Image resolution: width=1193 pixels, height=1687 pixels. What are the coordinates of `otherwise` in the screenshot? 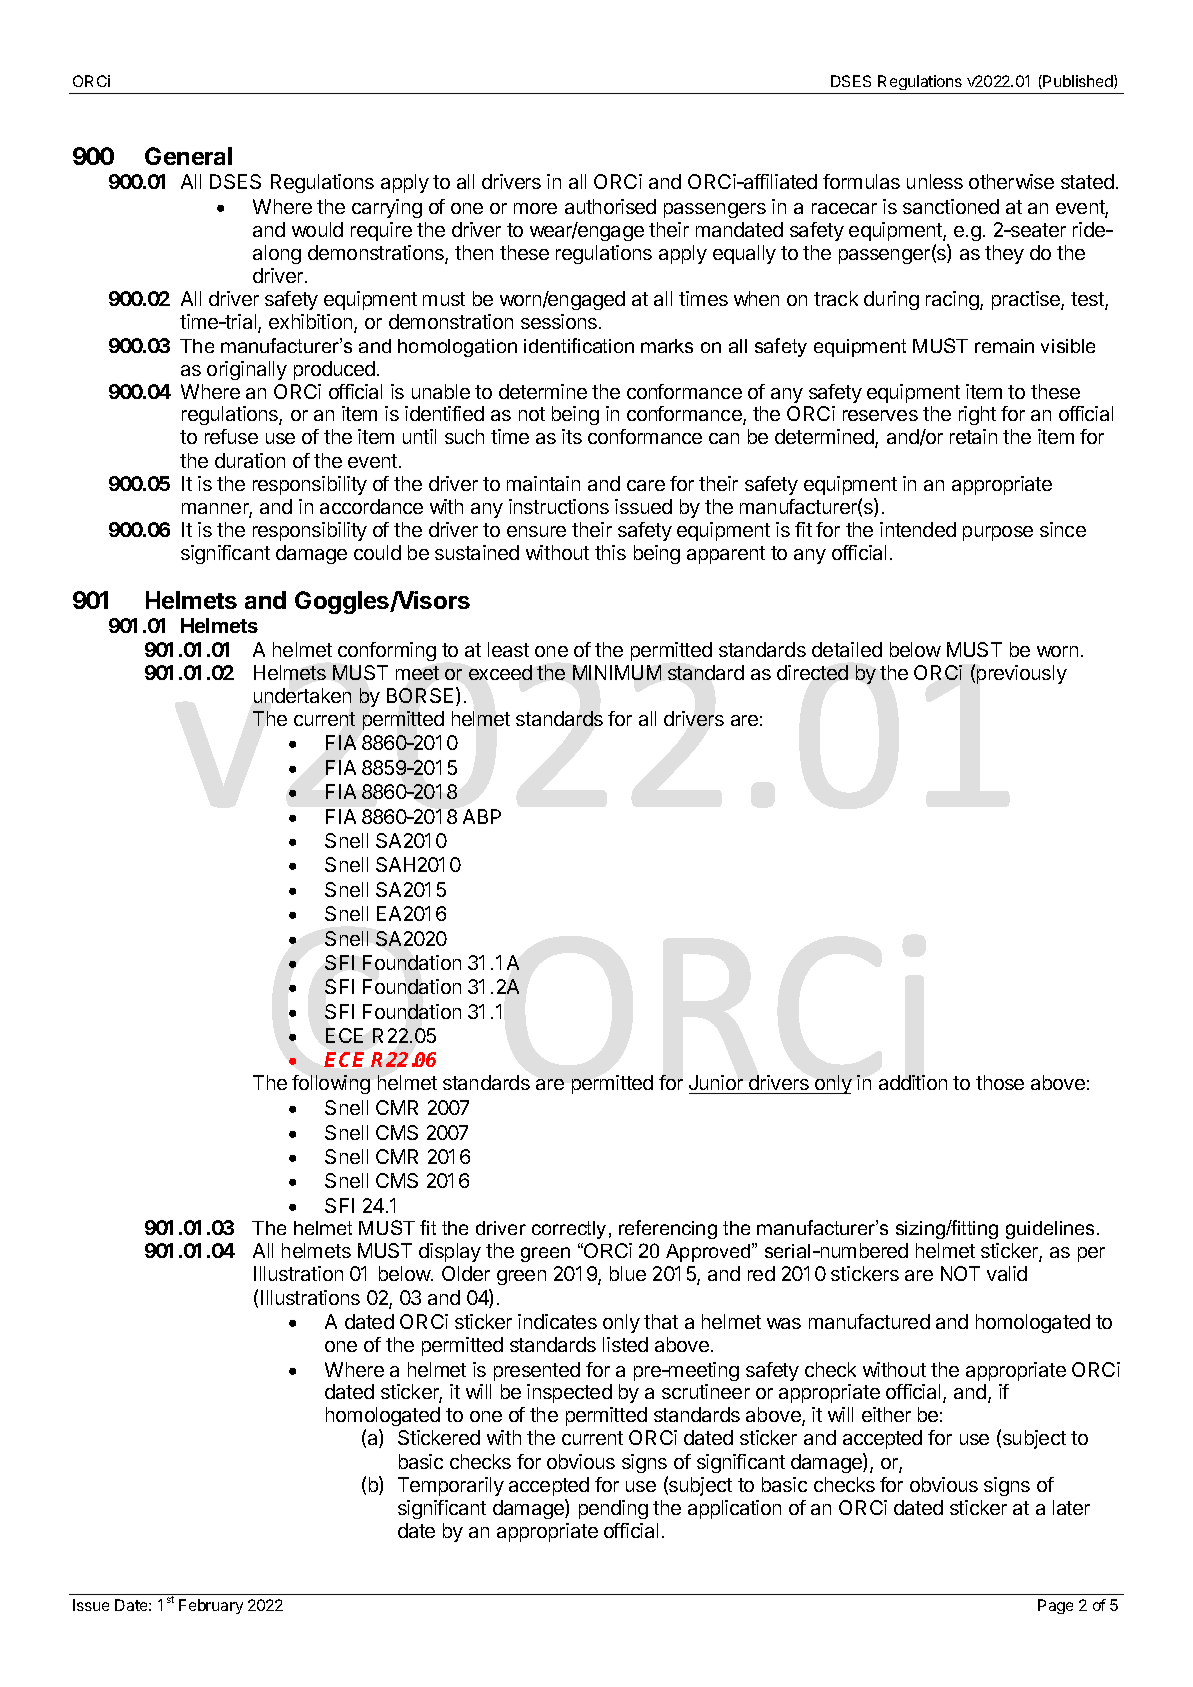 It's located at (1011, 181).
